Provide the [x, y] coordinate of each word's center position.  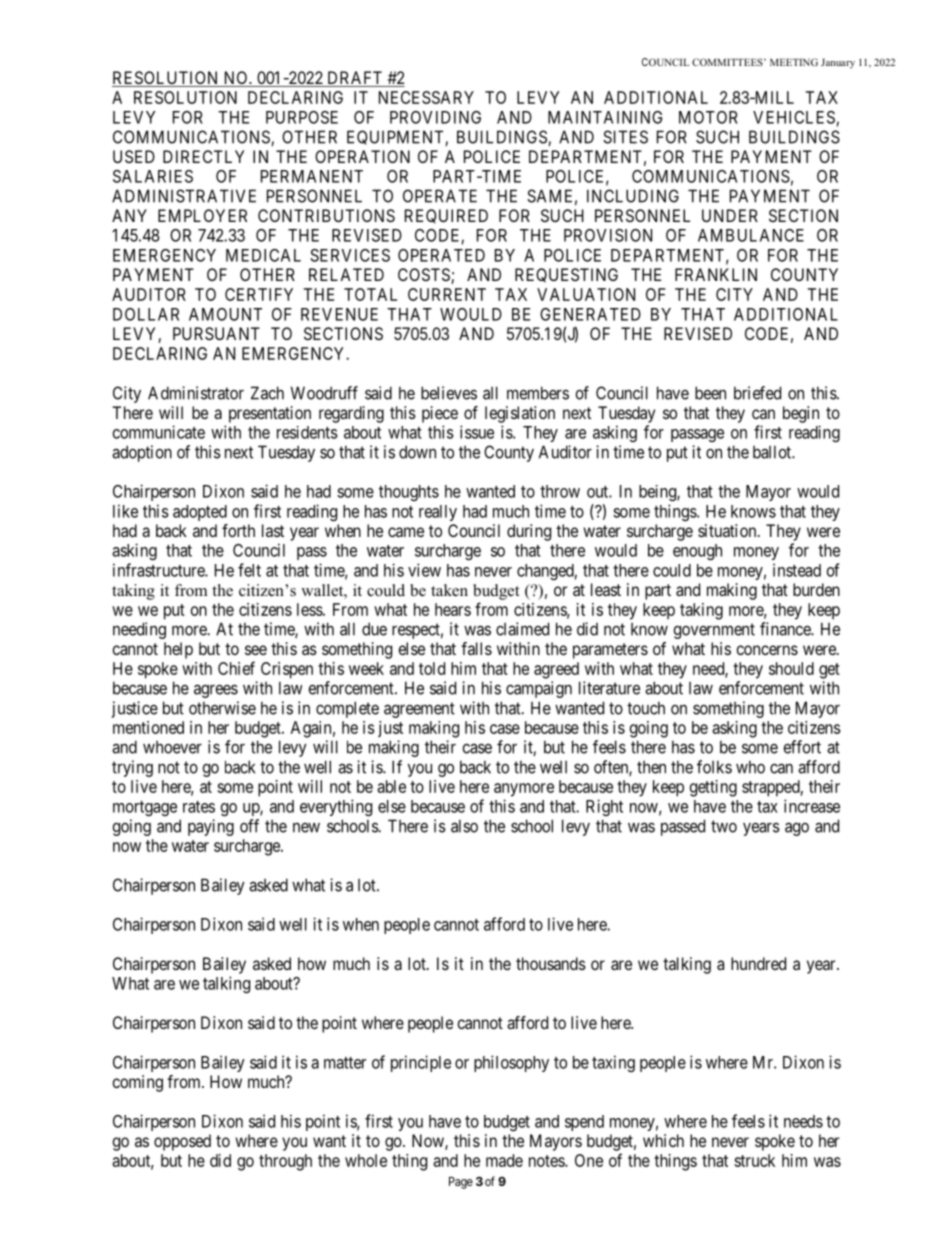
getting [713, 788]
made [504, 1160]
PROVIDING [435, 117]
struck [754, 1160]
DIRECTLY [203, 156]
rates [199, 807]
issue [477, 432]
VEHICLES [794, 117]
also [464, 826]
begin [801, 414]
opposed [182, 1142]
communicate [159, 432]
